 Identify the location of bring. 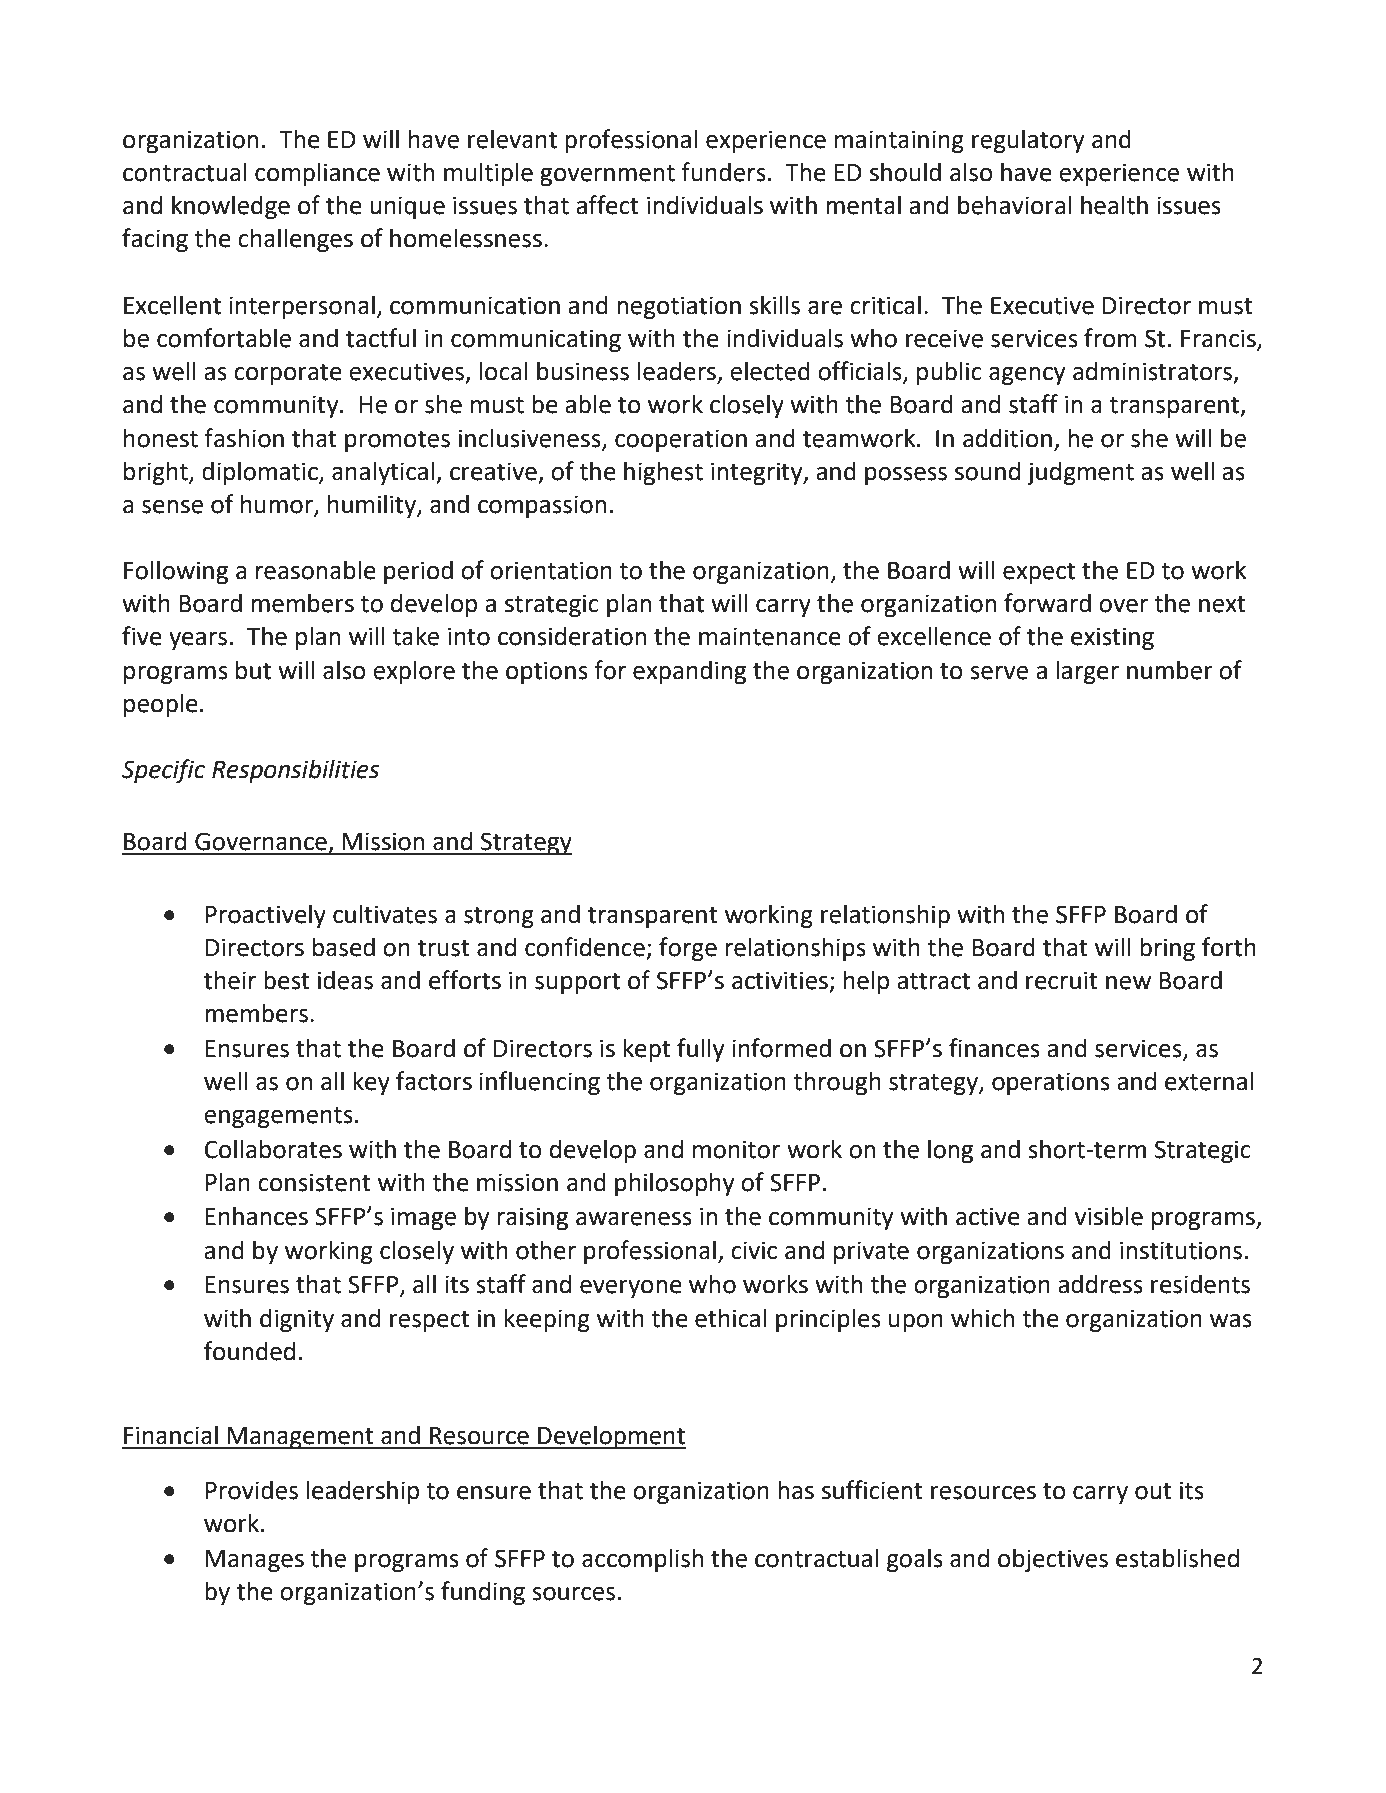
(1167, 949).
